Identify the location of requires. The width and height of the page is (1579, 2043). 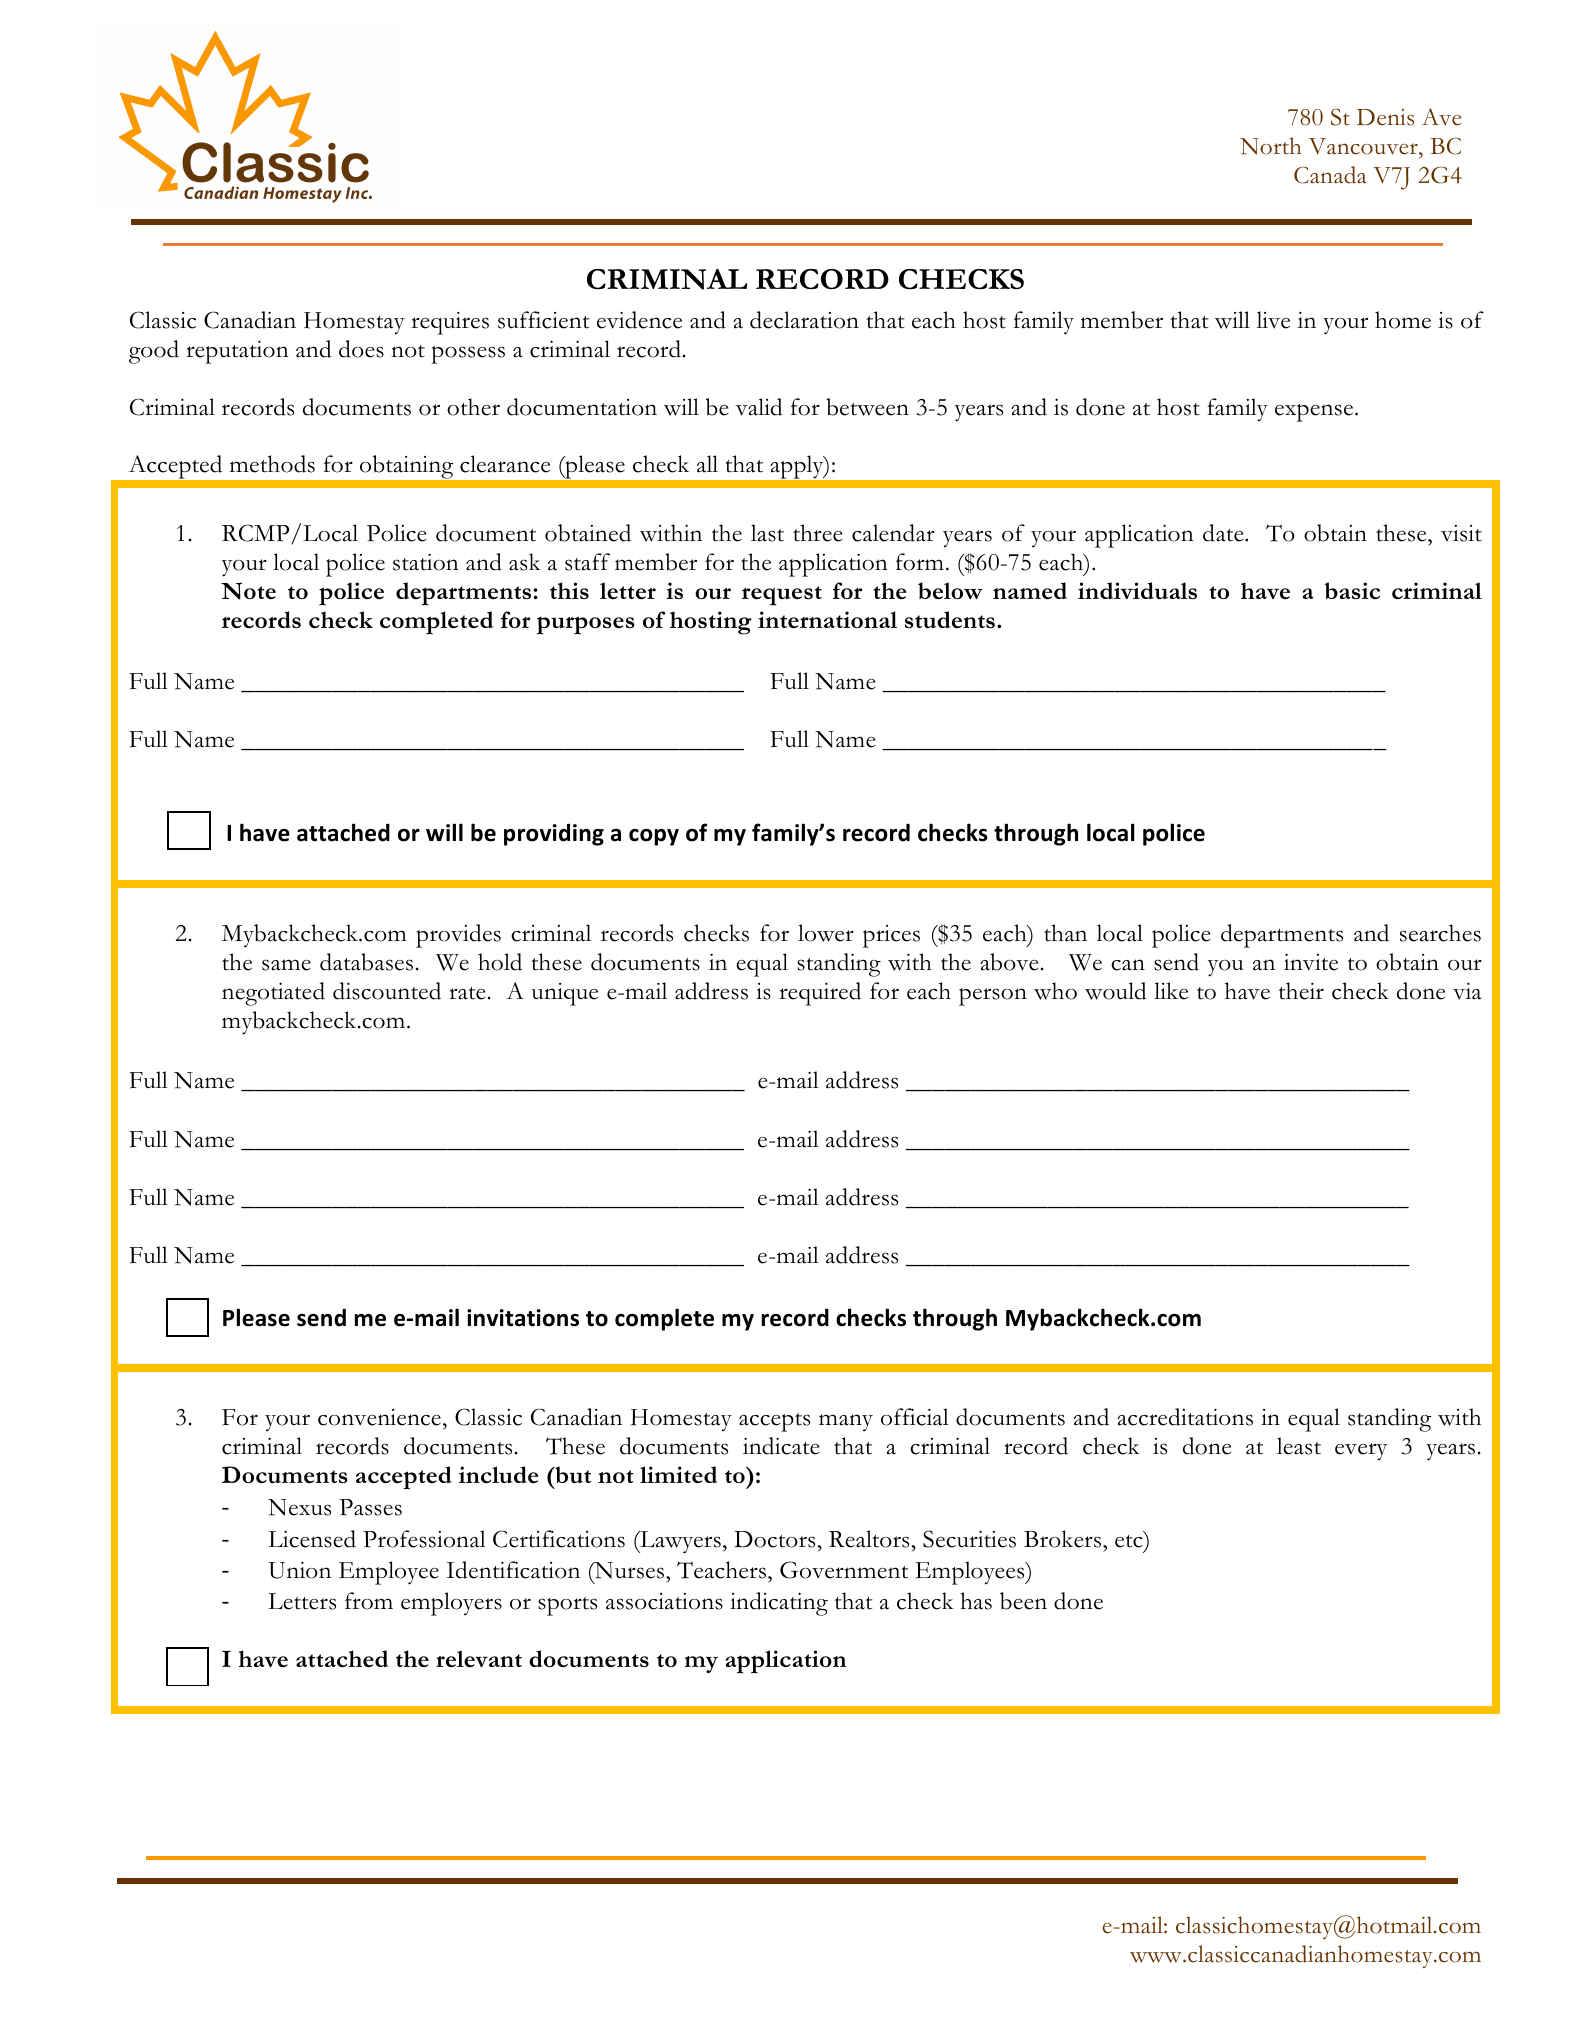
(450, 323).
